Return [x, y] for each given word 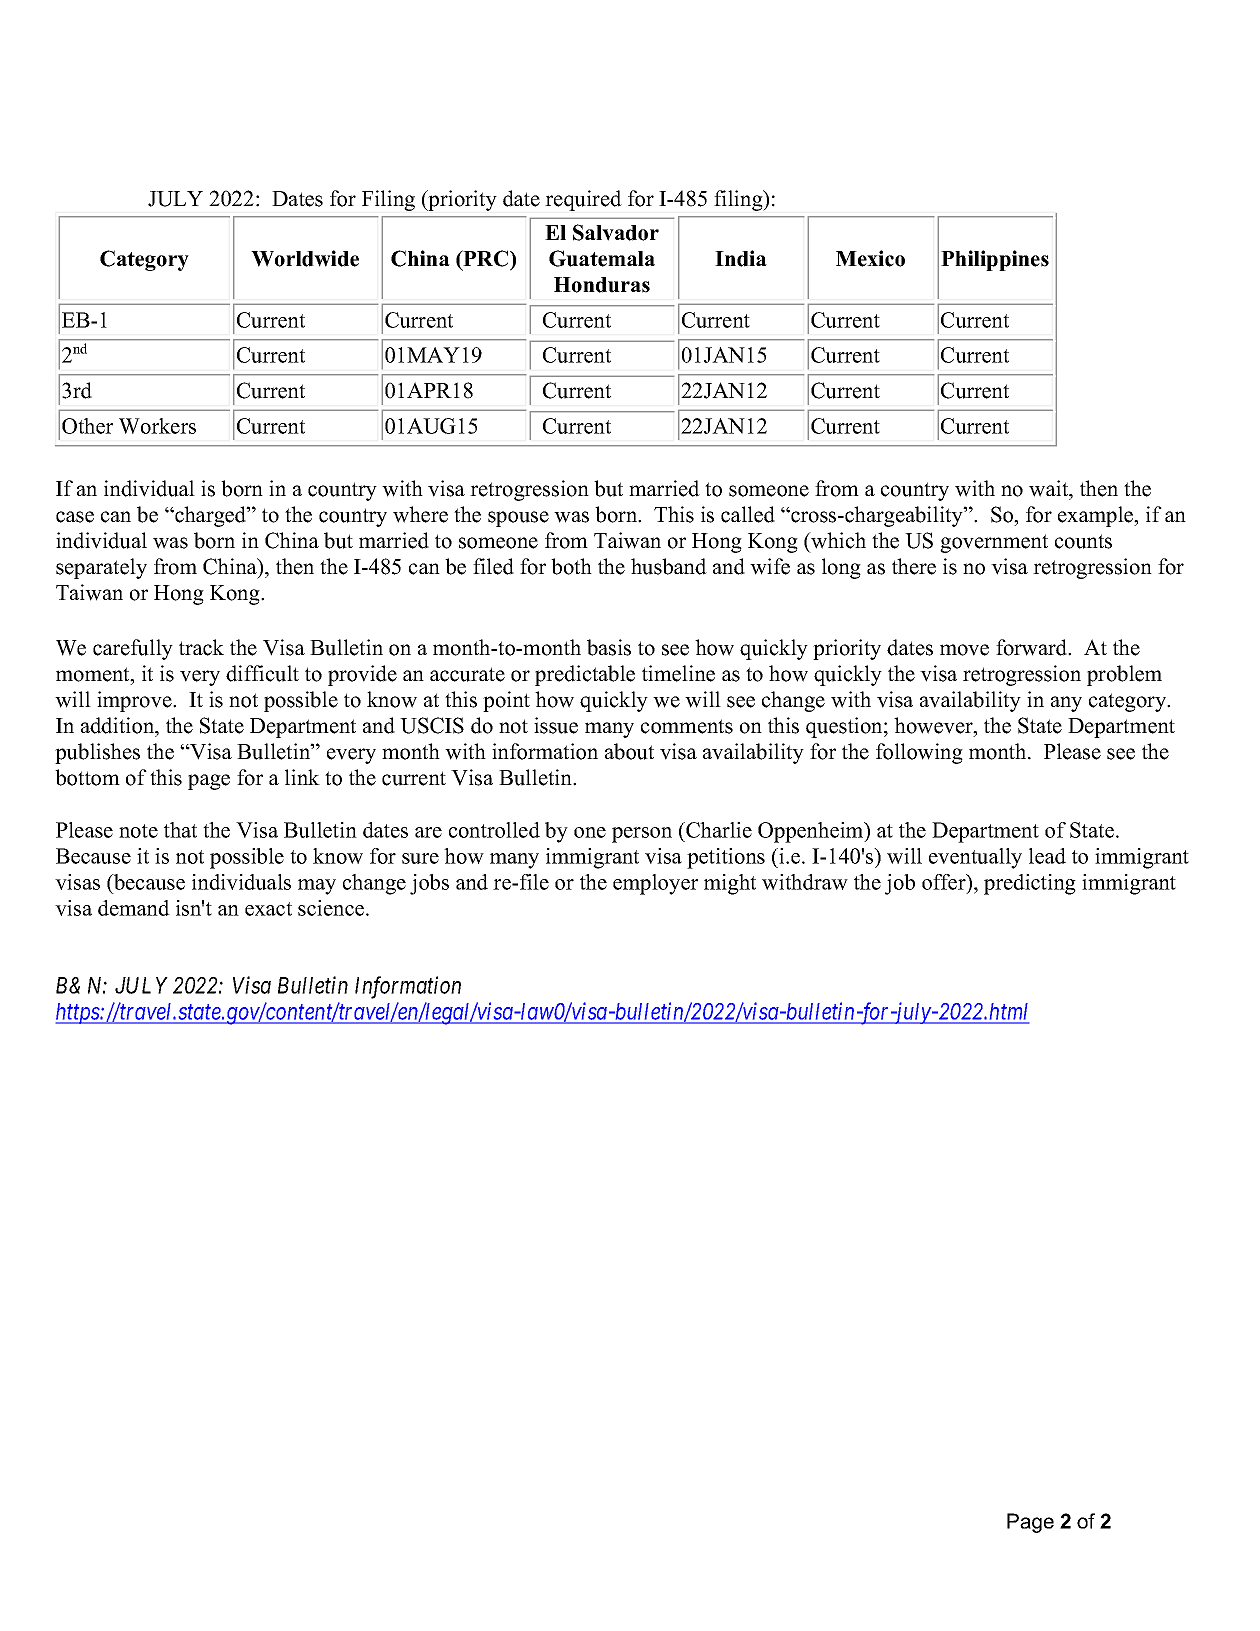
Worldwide [305, 258]
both [571, 566]
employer [655, 884]
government [994, 543]
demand [134, 908]
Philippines [995, 260]
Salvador [616, 232]
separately [101, 568]
